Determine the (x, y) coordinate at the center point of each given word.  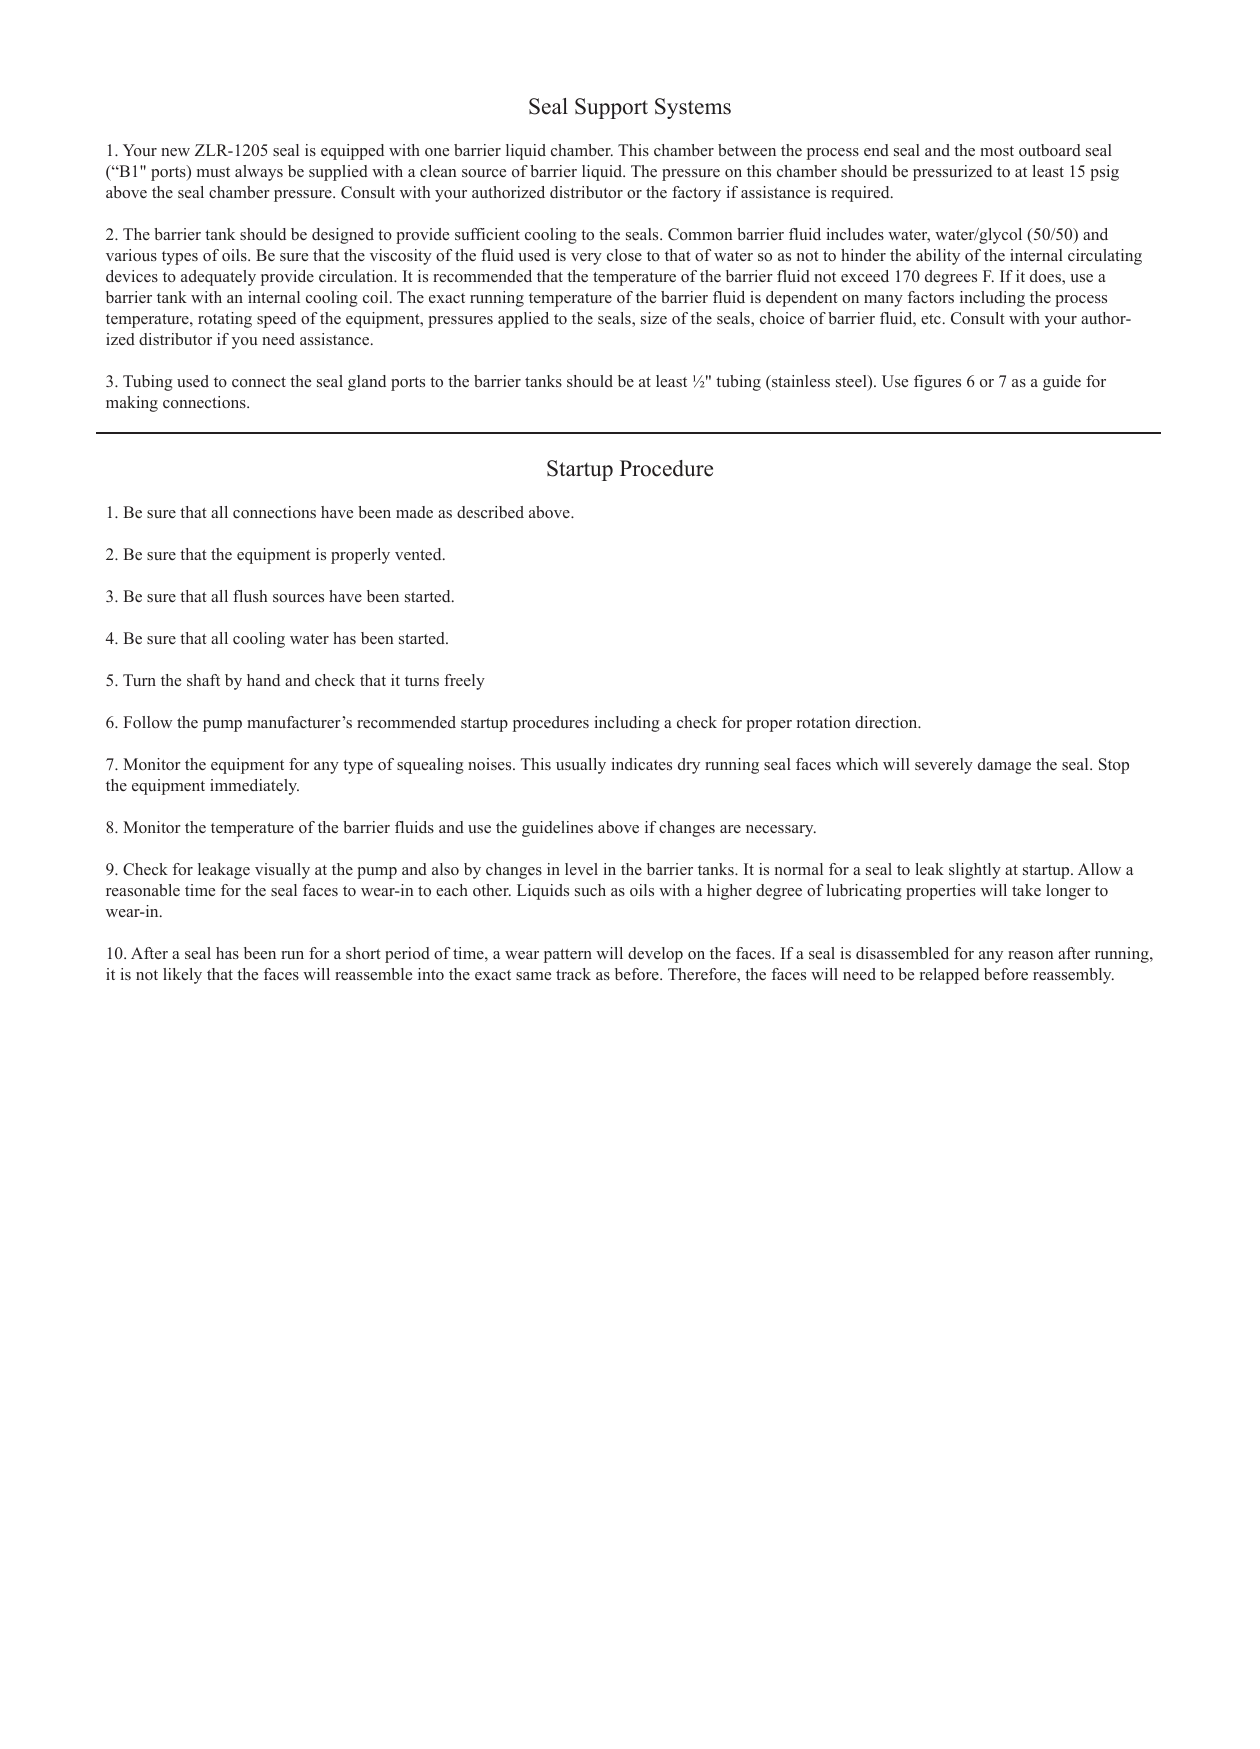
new (175, 152)
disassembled (902, 953)
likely (182, 976)
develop (655, 955)
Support (611, 108)
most (997, 151)
